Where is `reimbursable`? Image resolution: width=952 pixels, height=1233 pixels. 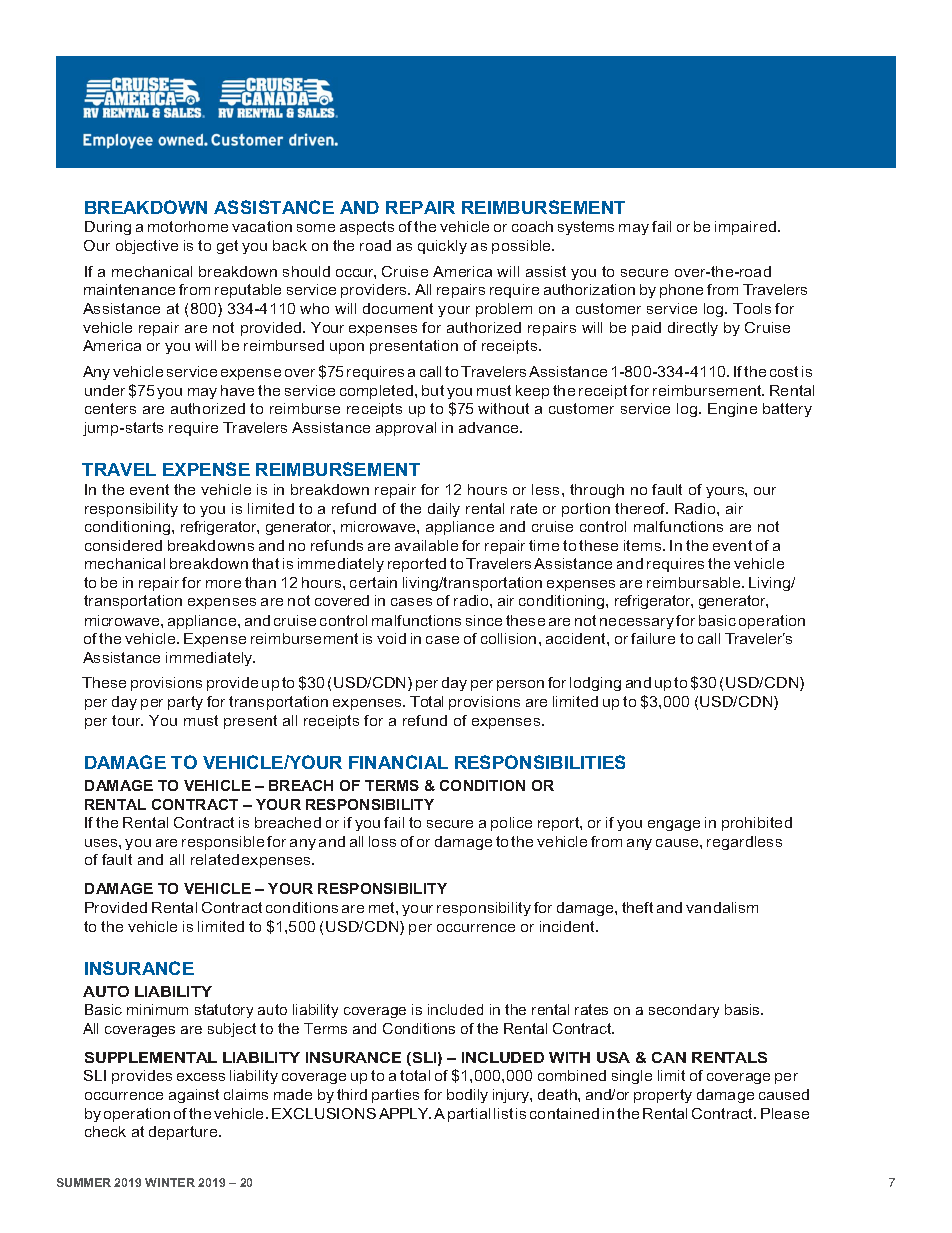
reimbursable is located at coordinates (695, 582).
